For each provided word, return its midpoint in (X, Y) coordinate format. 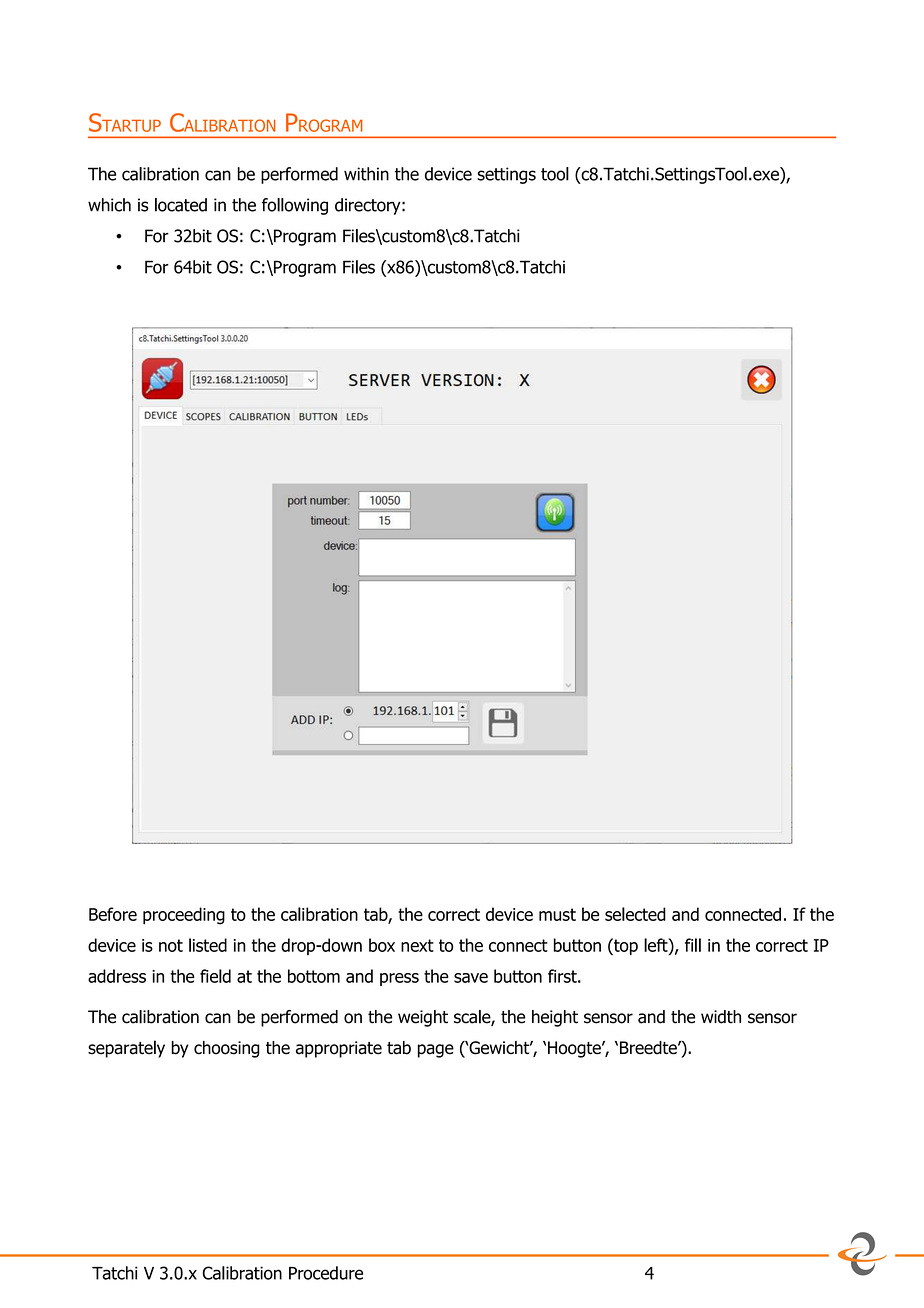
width (721, 1017)
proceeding (184, 916)
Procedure (326, 1273)
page (436, 1051)
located (181, 205)
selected (635, 914)
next (417, 945)
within (366, 174)
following (295, 206)
